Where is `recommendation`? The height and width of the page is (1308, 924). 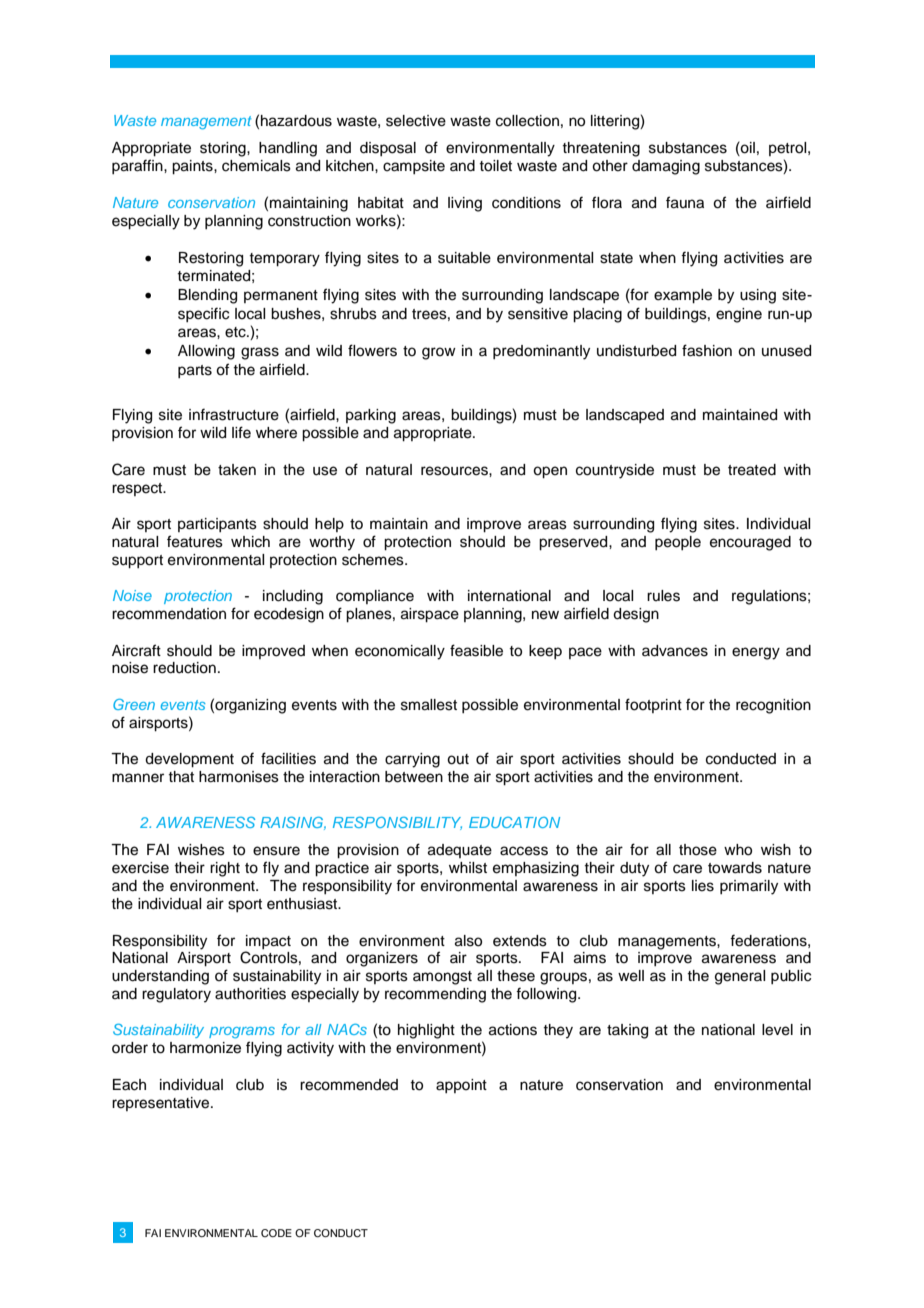 recommendation is located at coordinates (169, 614).
